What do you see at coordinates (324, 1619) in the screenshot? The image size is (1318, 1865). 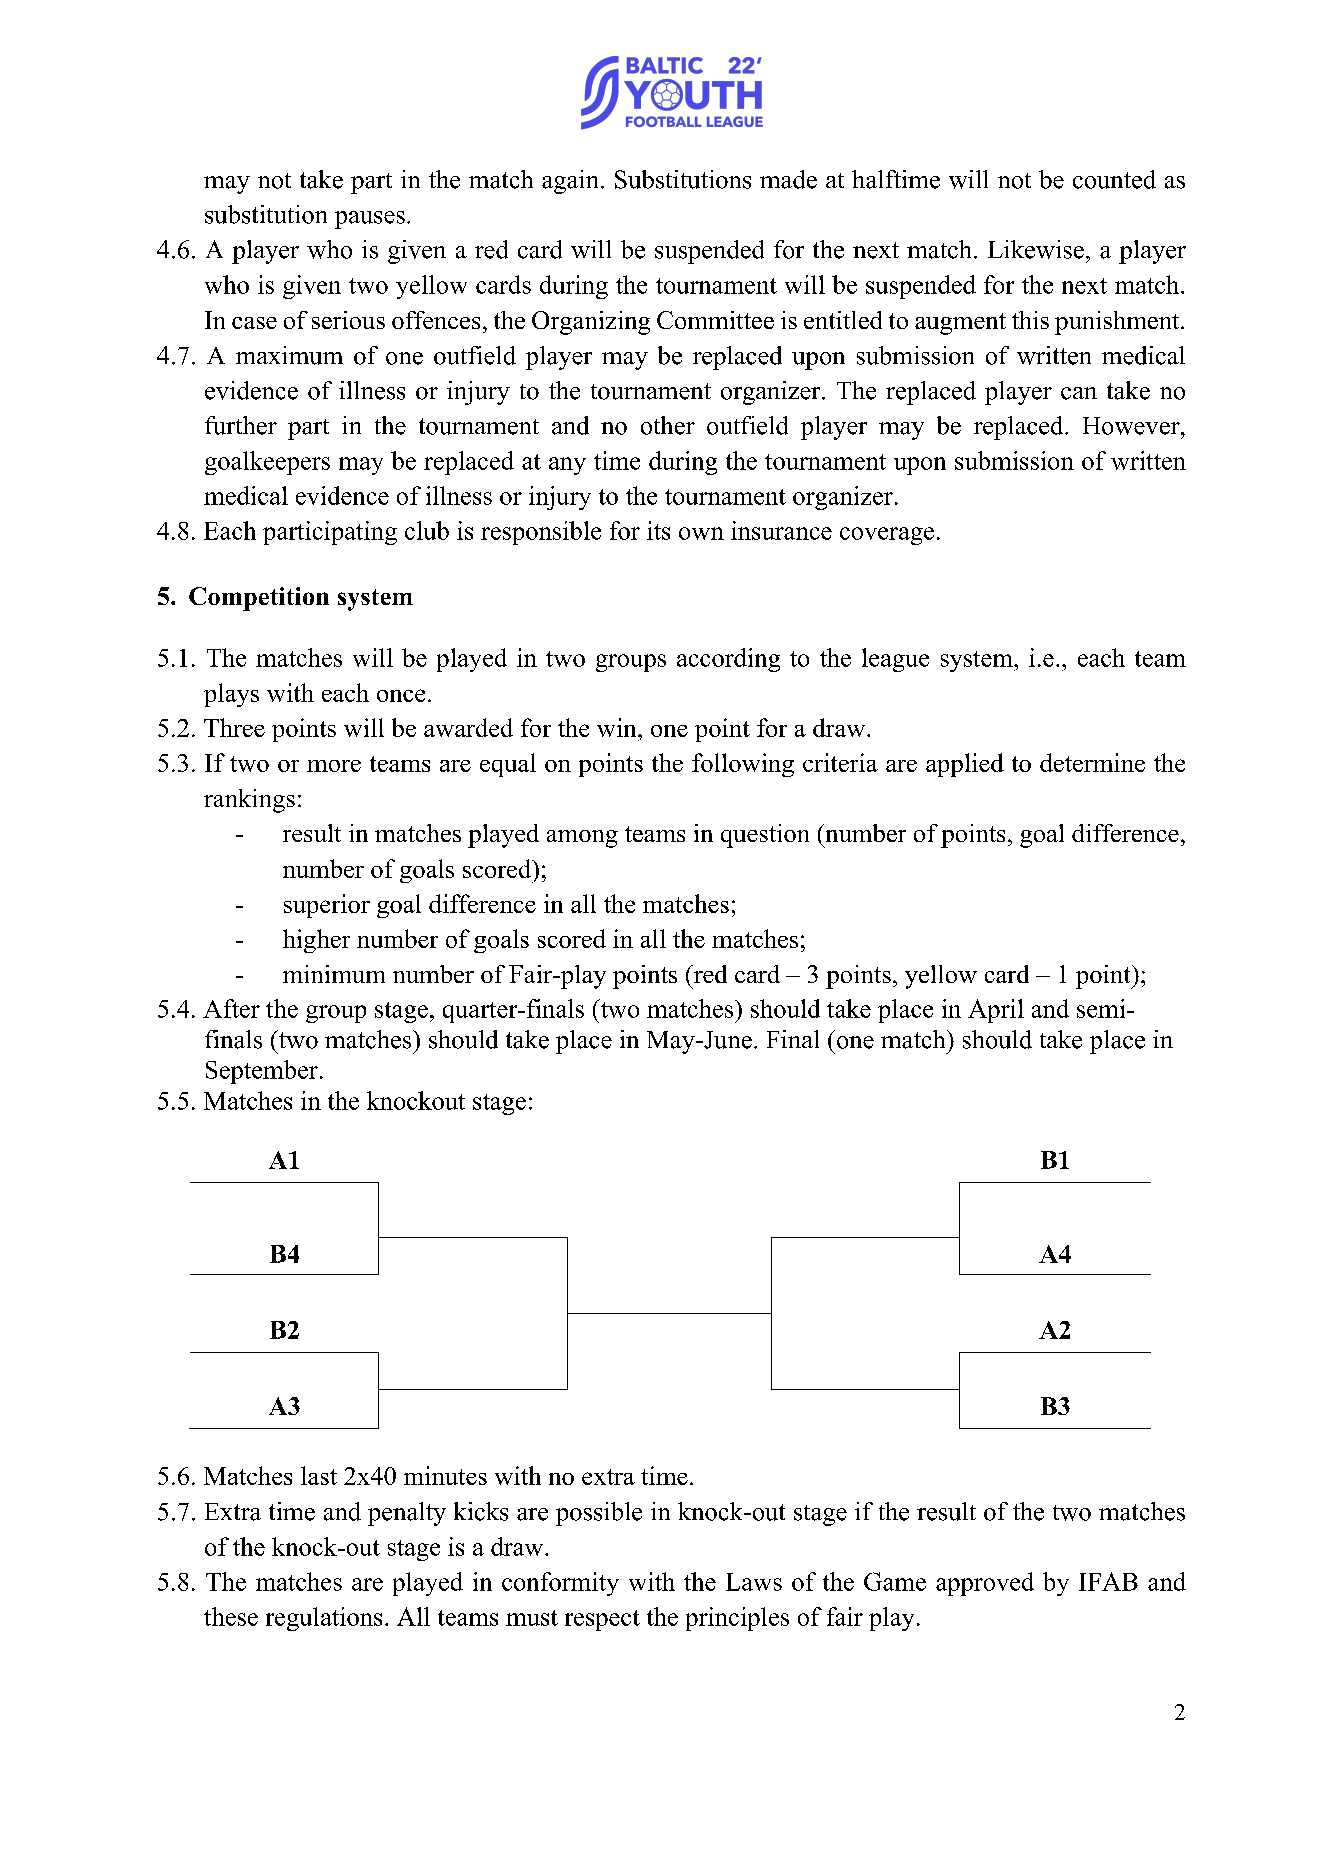 I see `regulations` at bounding box center [324, 1619].
